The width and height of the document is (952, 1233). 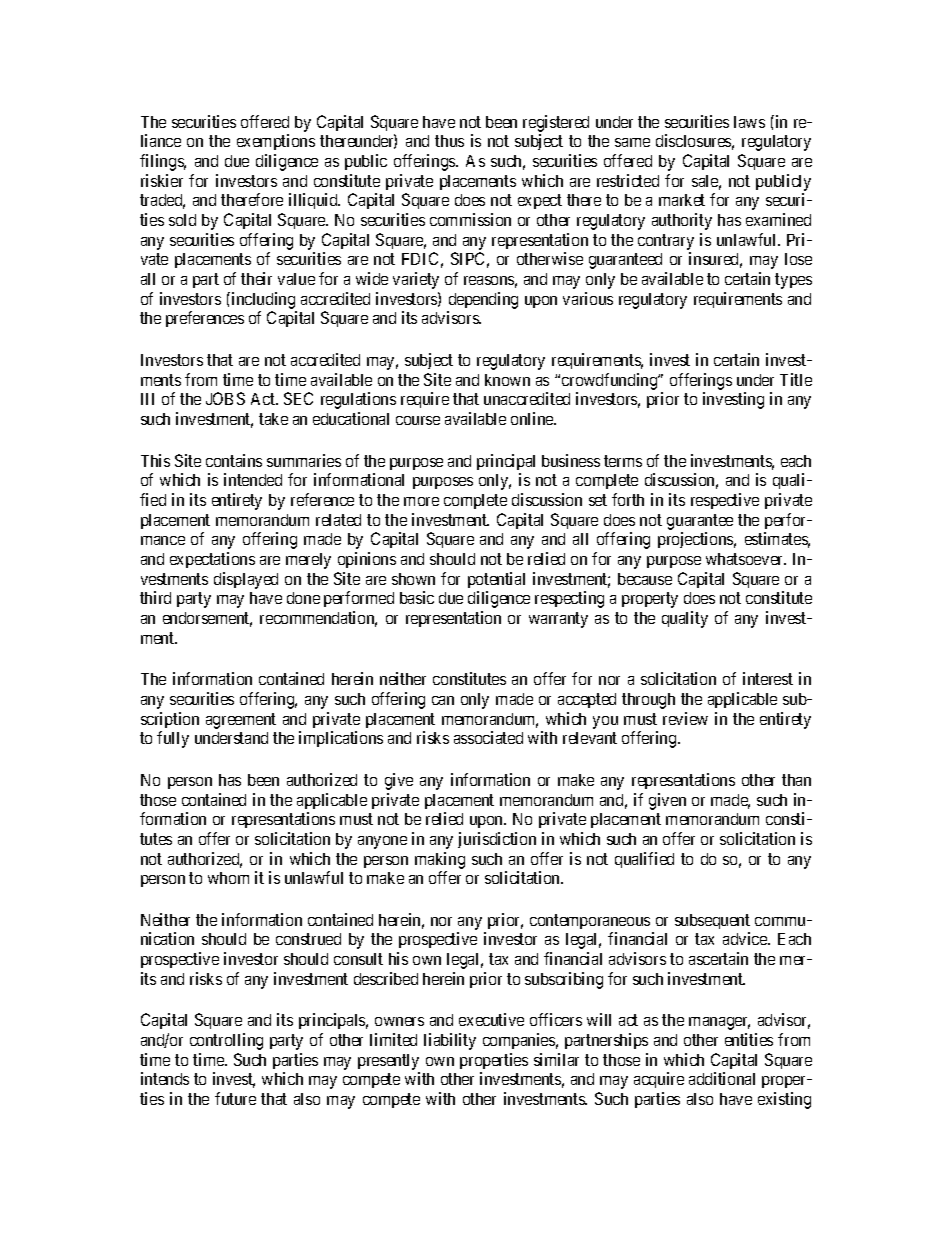 What do you see at coordinates (276, 142) in the document?
I see `exemptions` at bounding box center [276, 142].
